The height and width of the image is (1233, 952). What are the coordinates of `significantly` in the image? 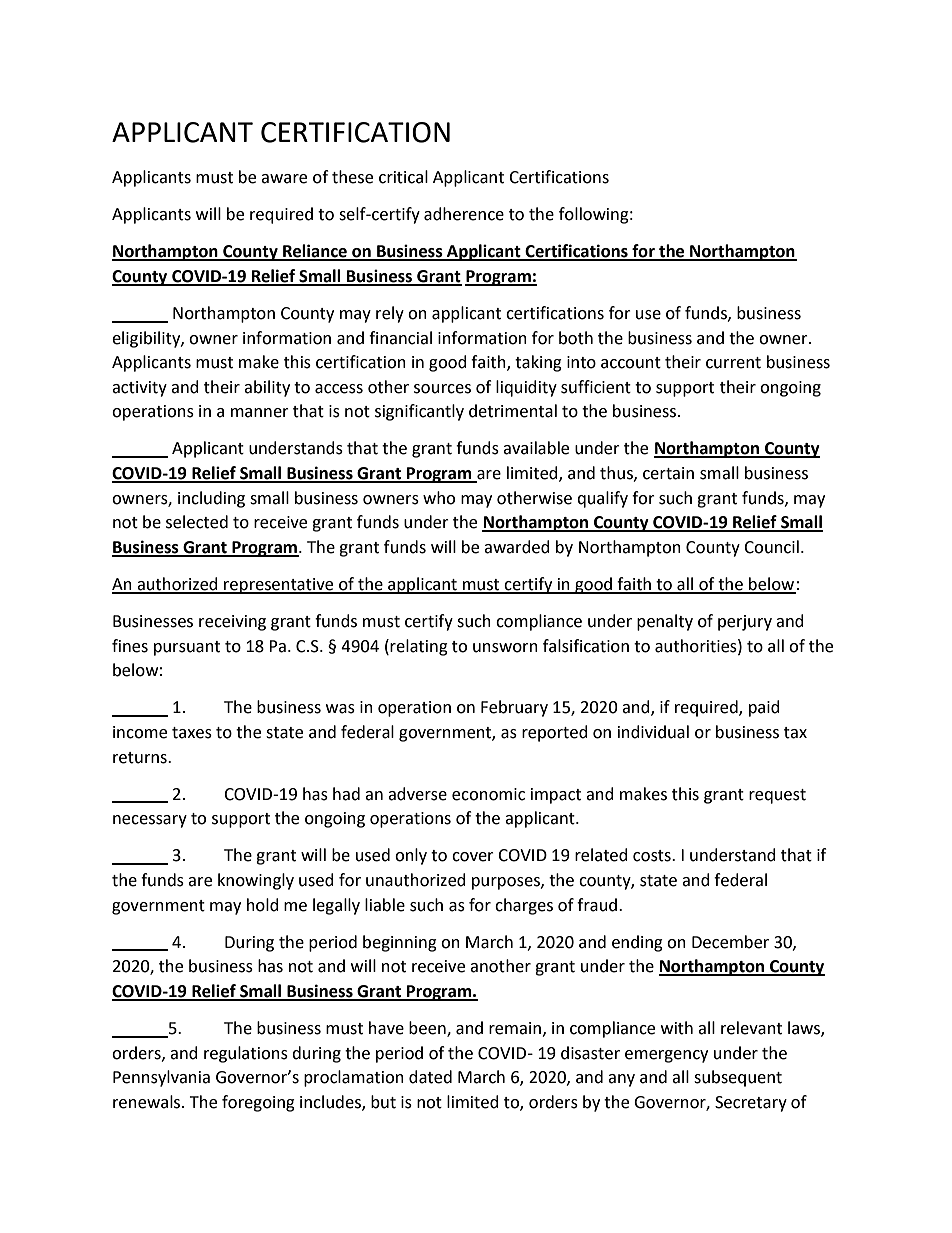 It's located at (419, 412).
